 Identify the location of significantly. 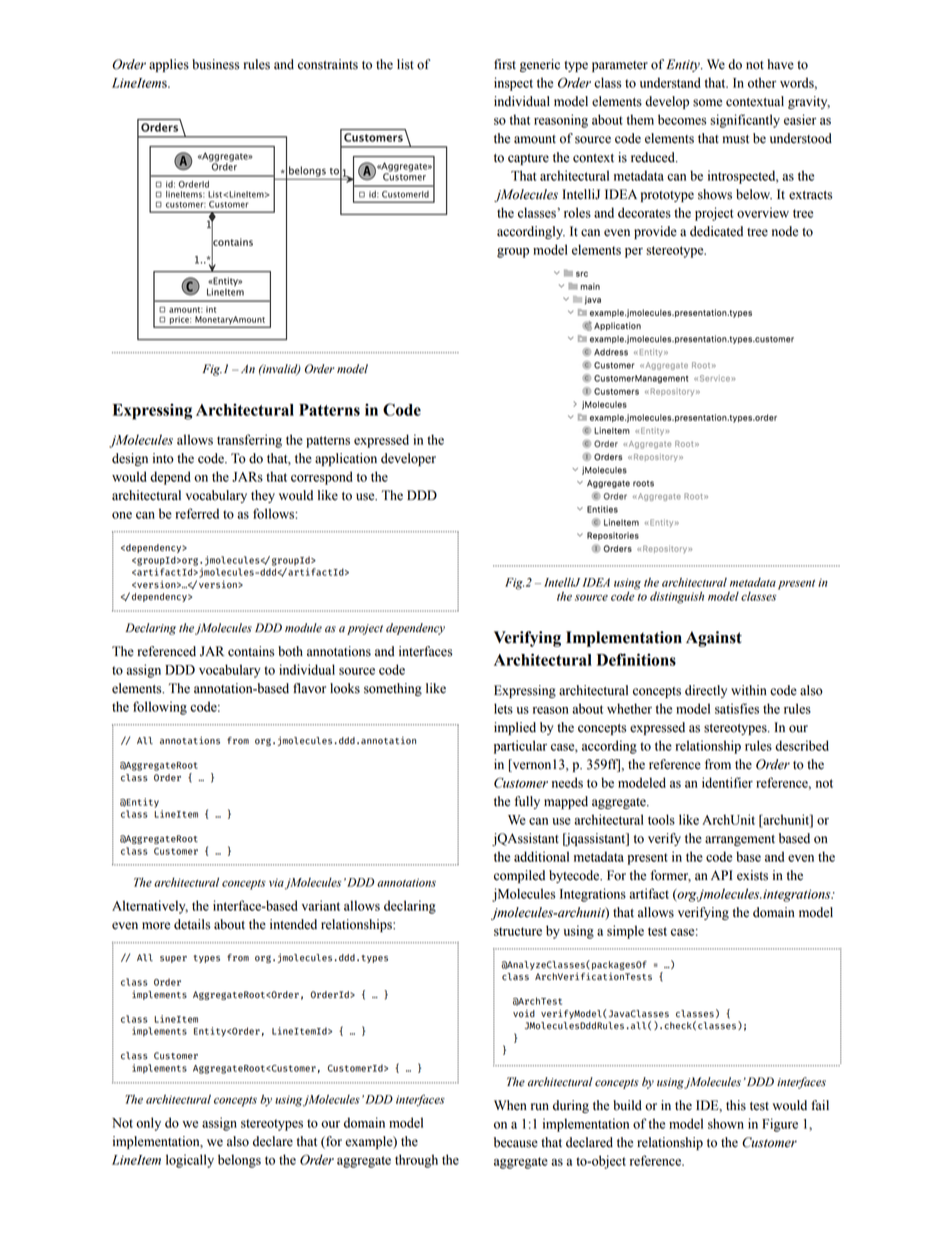
(745, 121).
